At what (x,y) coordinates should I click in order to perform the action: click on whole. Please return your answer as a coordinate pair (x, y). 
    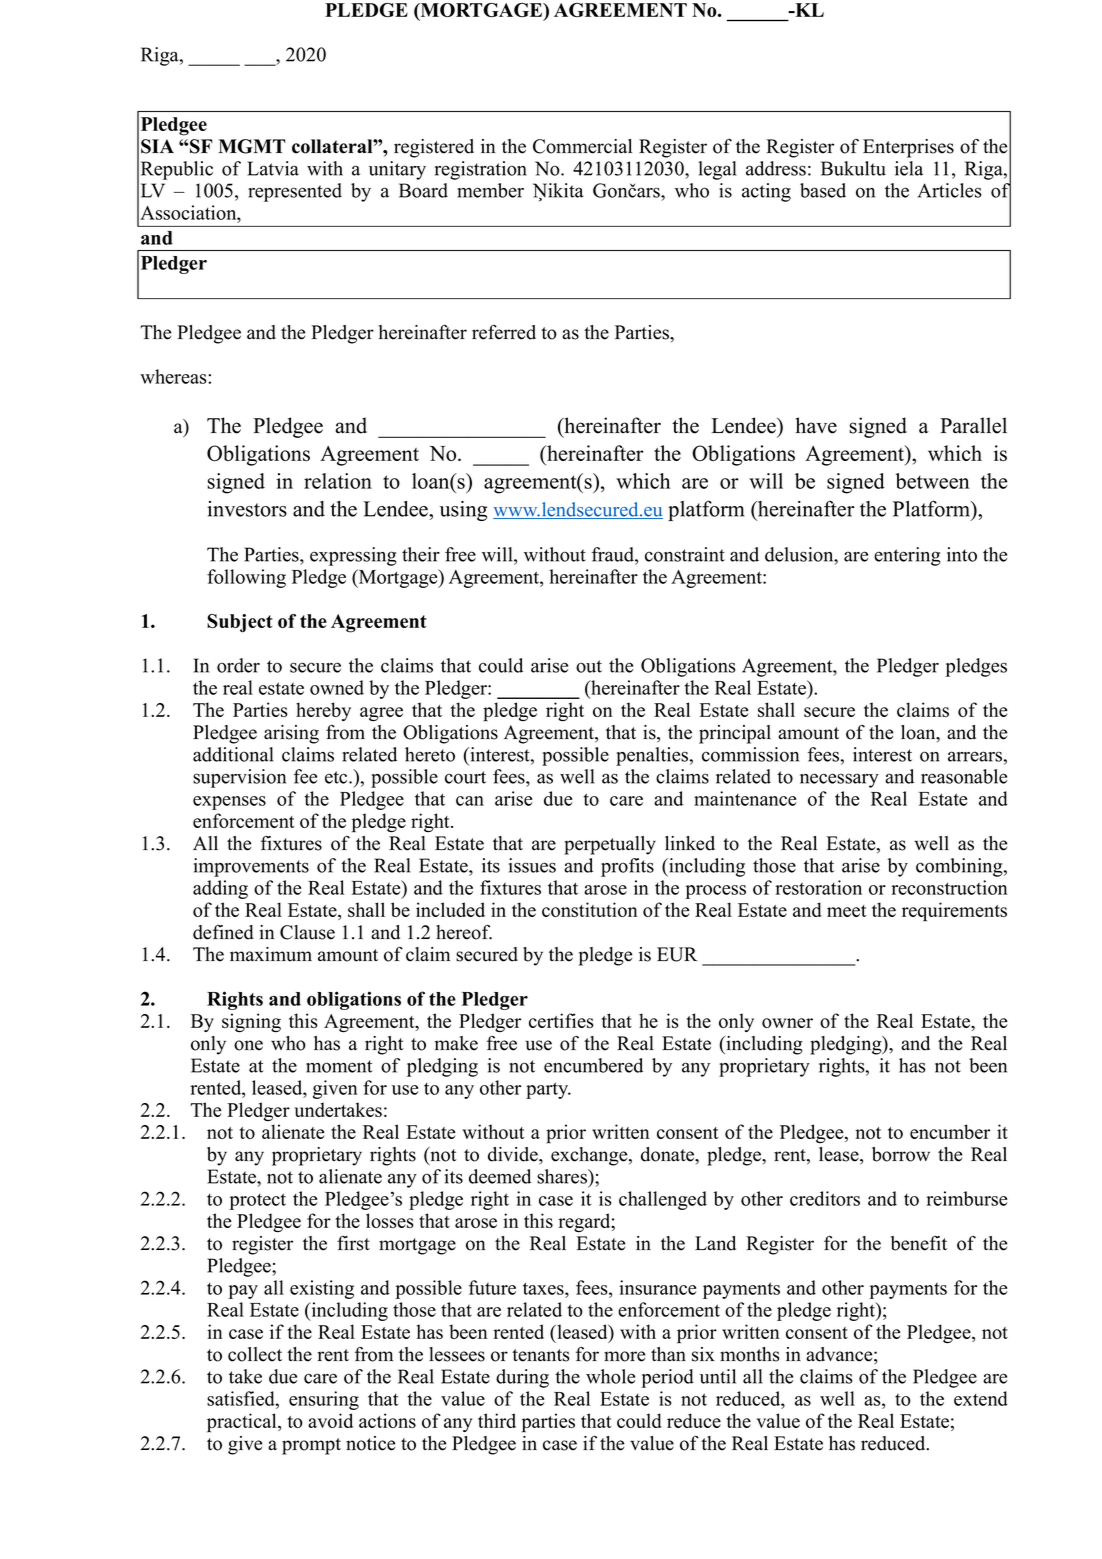
    Looking at the image, I should click on (610, 1376).
